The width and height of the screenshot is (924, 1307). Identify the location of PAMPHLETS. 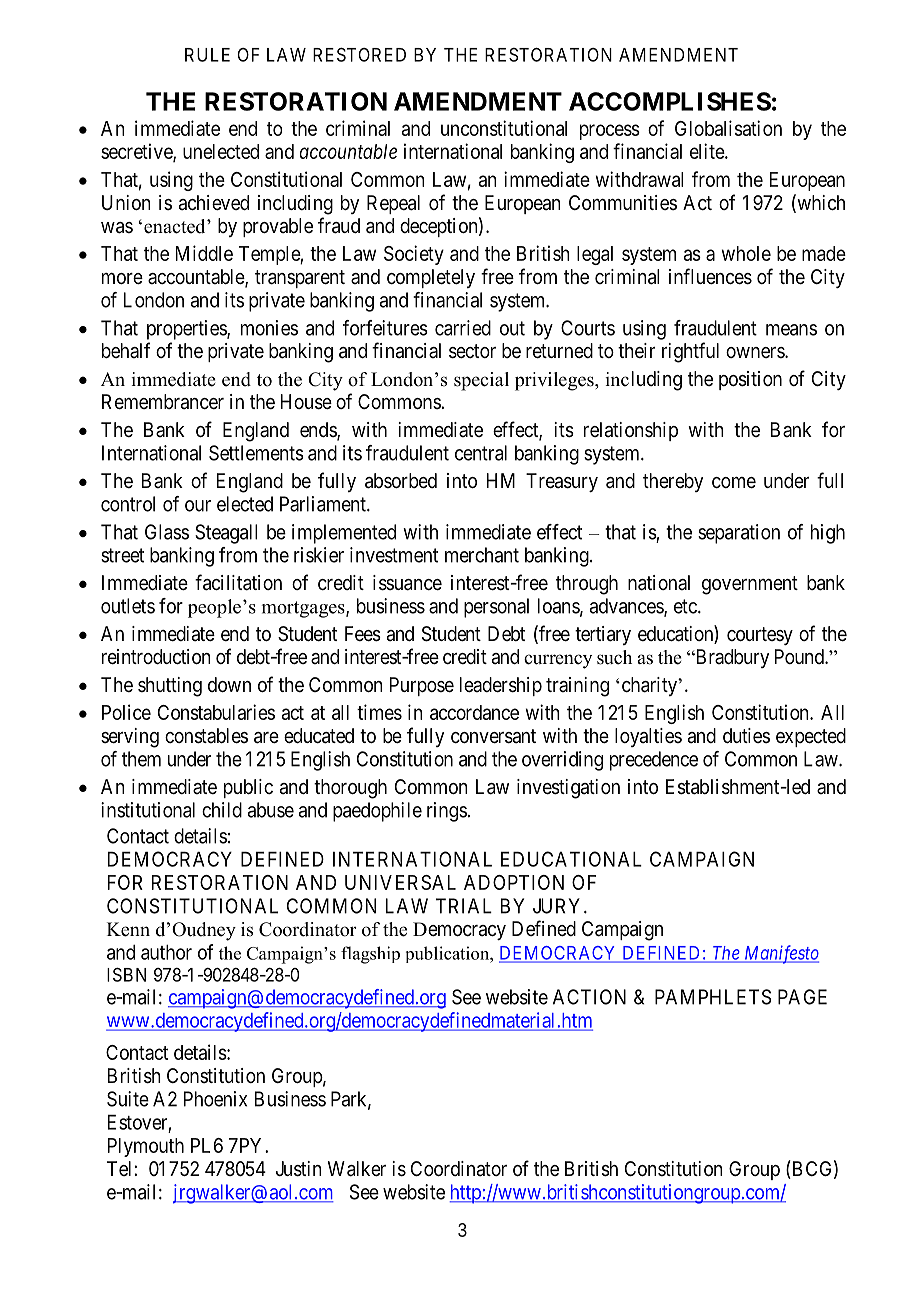
(713, 997).
